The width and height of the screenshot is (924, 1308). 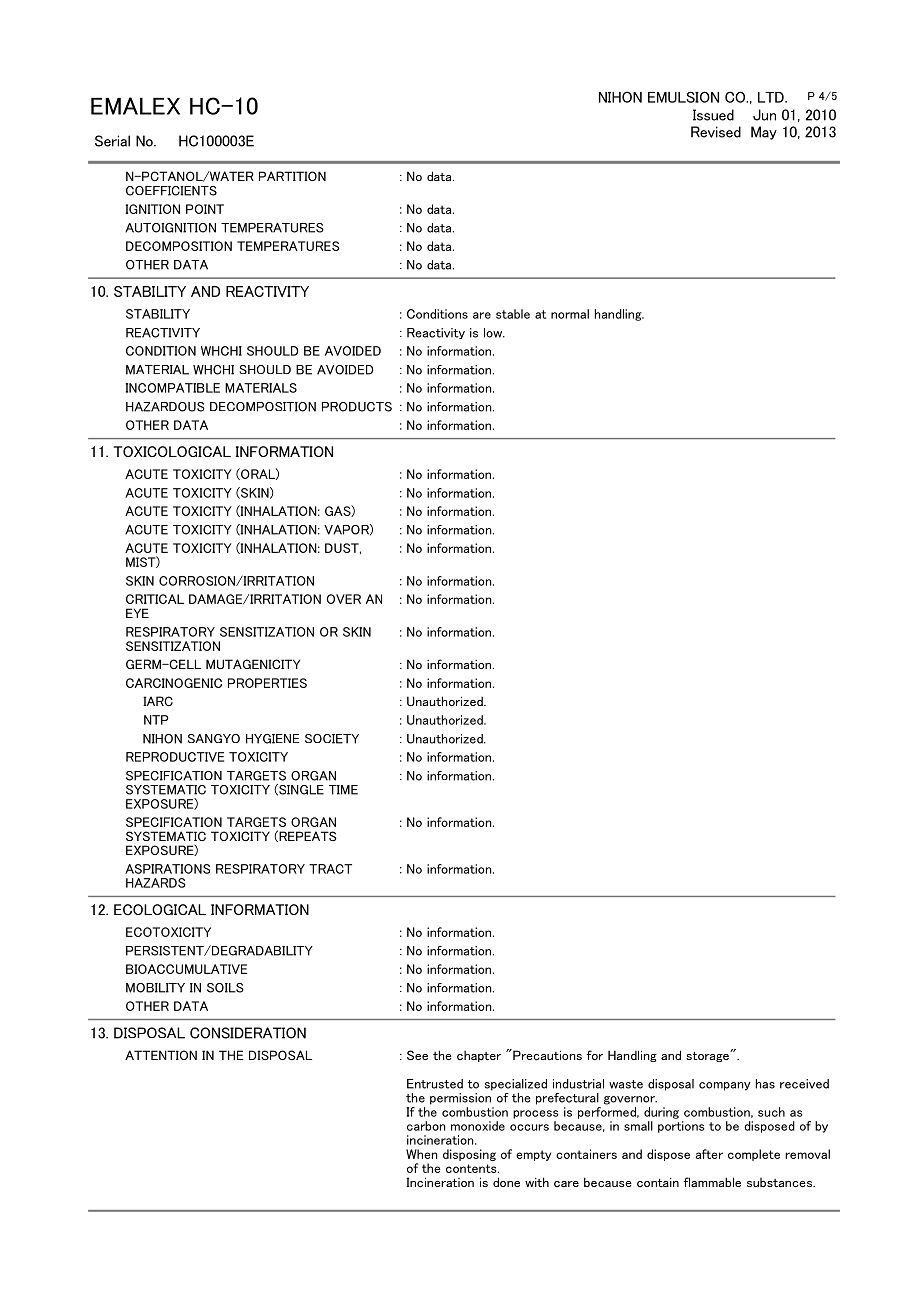 What do you see at coordinates (292, 176) in the screenshot?
I see `PARTITION` at bounding box center [292, 176].
